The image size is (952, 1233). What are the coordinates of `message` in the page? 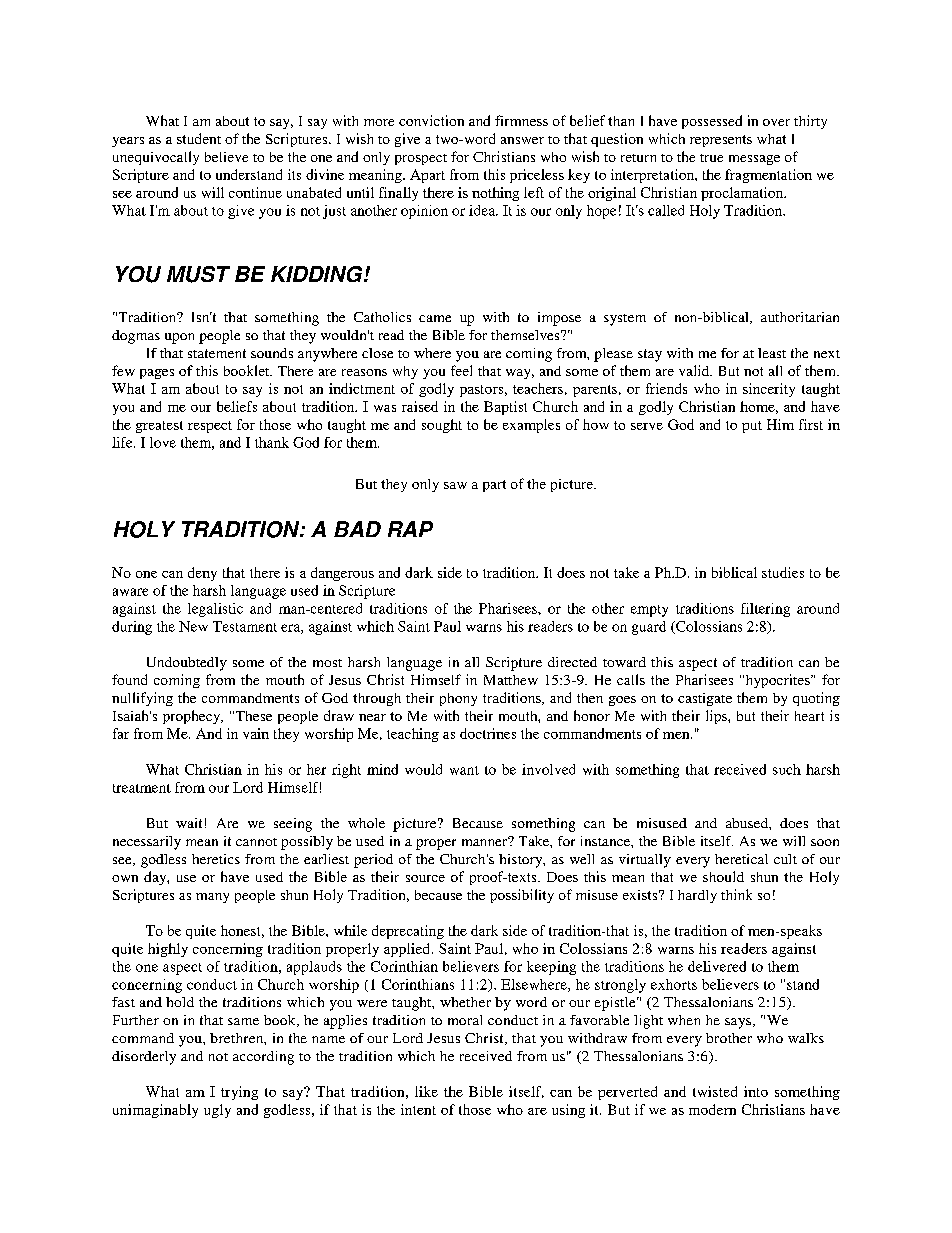 It's located at (754, 160).
